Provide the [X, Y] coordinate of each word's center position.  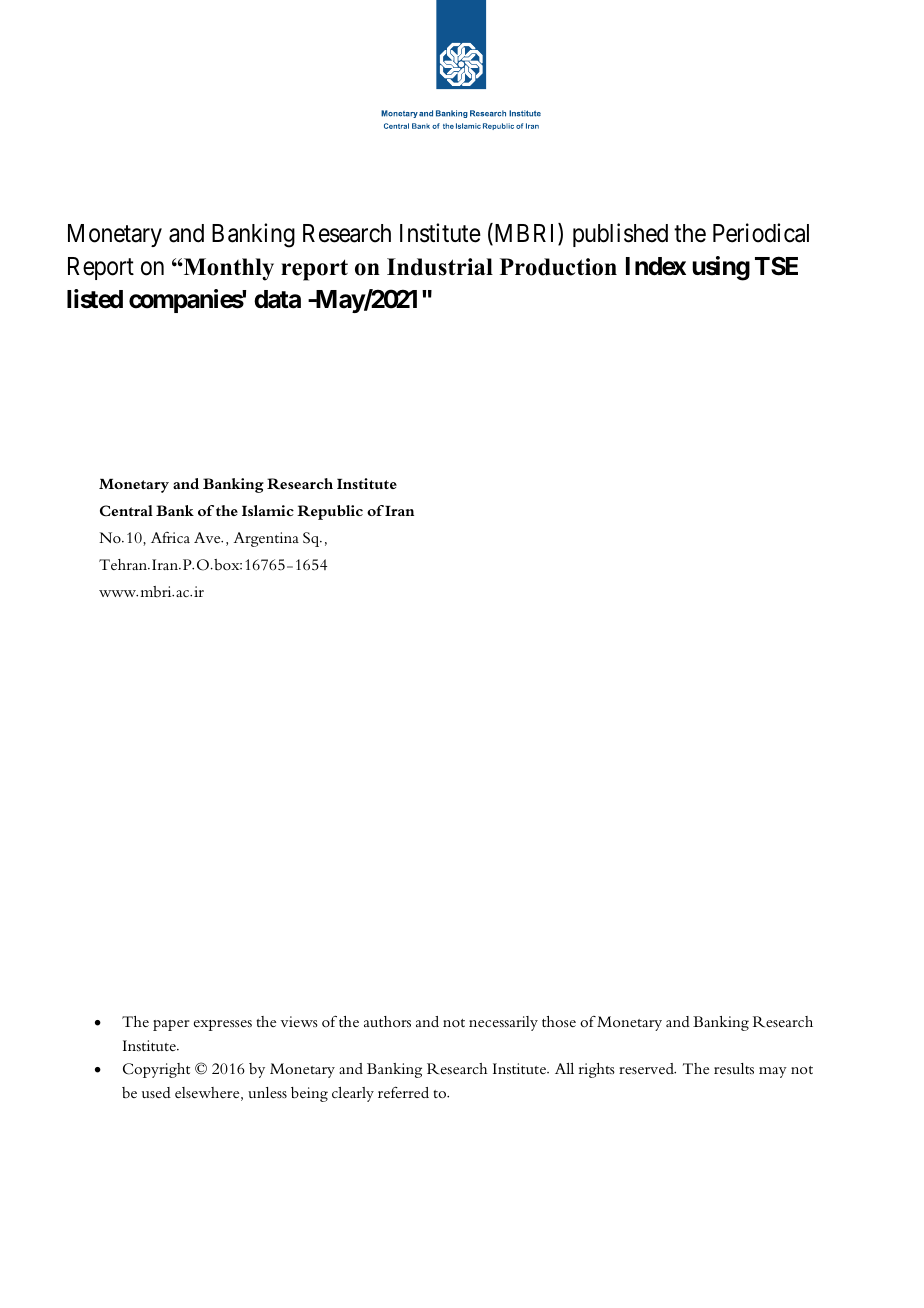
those [559, 1022]
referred [403, 1092]
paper [171, 1025]
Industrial [440, 267]
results [734, 1068]
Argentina [266, 539]
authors [387, 1021]
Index [656, 266]
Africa [170, 537]
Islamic [268, 510]
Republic [330, 512]
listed [95, 299]
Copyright [156, 1070]
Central [126, 511]
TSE [776, 266]
